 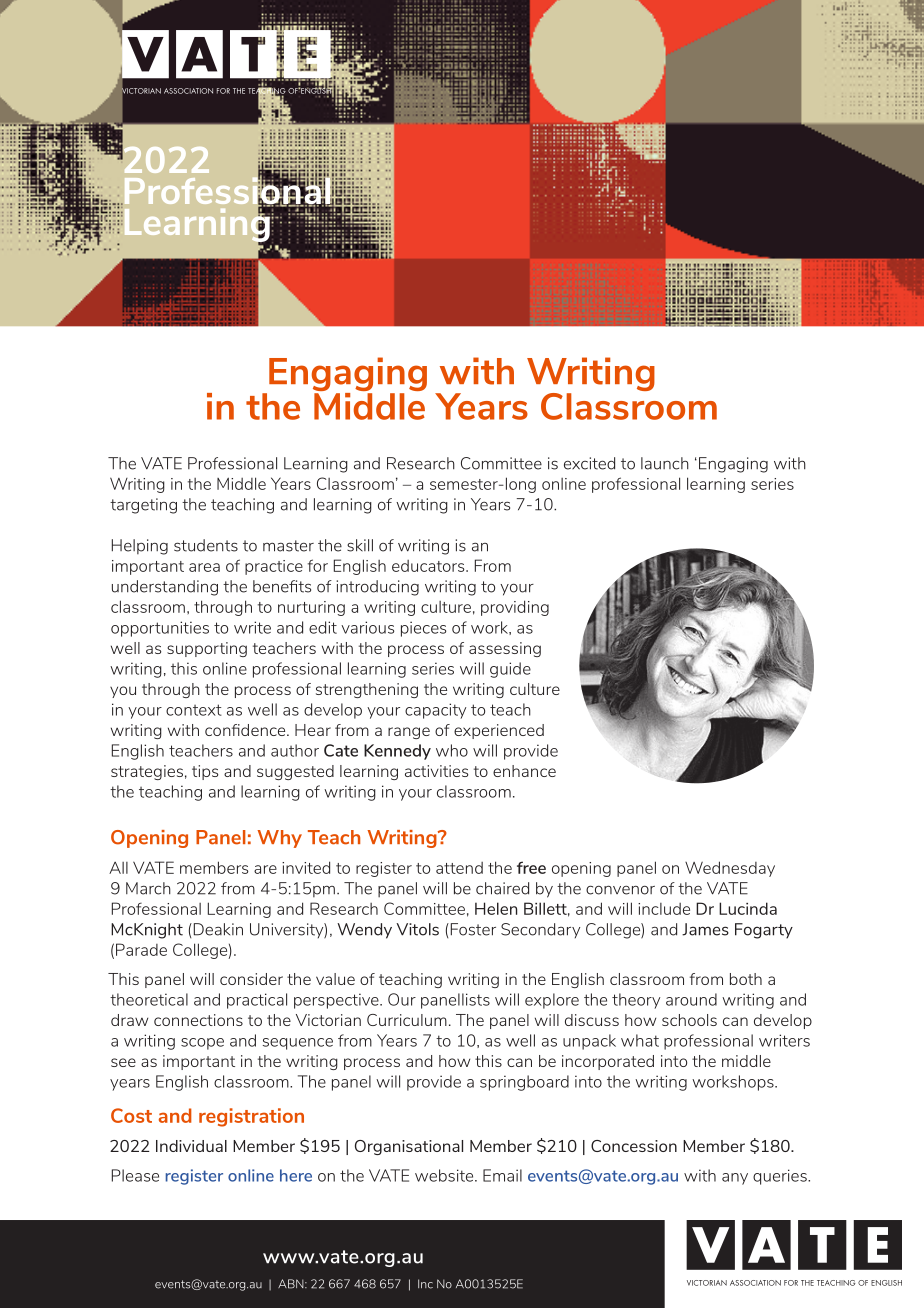 What do you see at coordinates (730, 869) in the page?
I see `Wednesday` at bounding box center [730, 869].
